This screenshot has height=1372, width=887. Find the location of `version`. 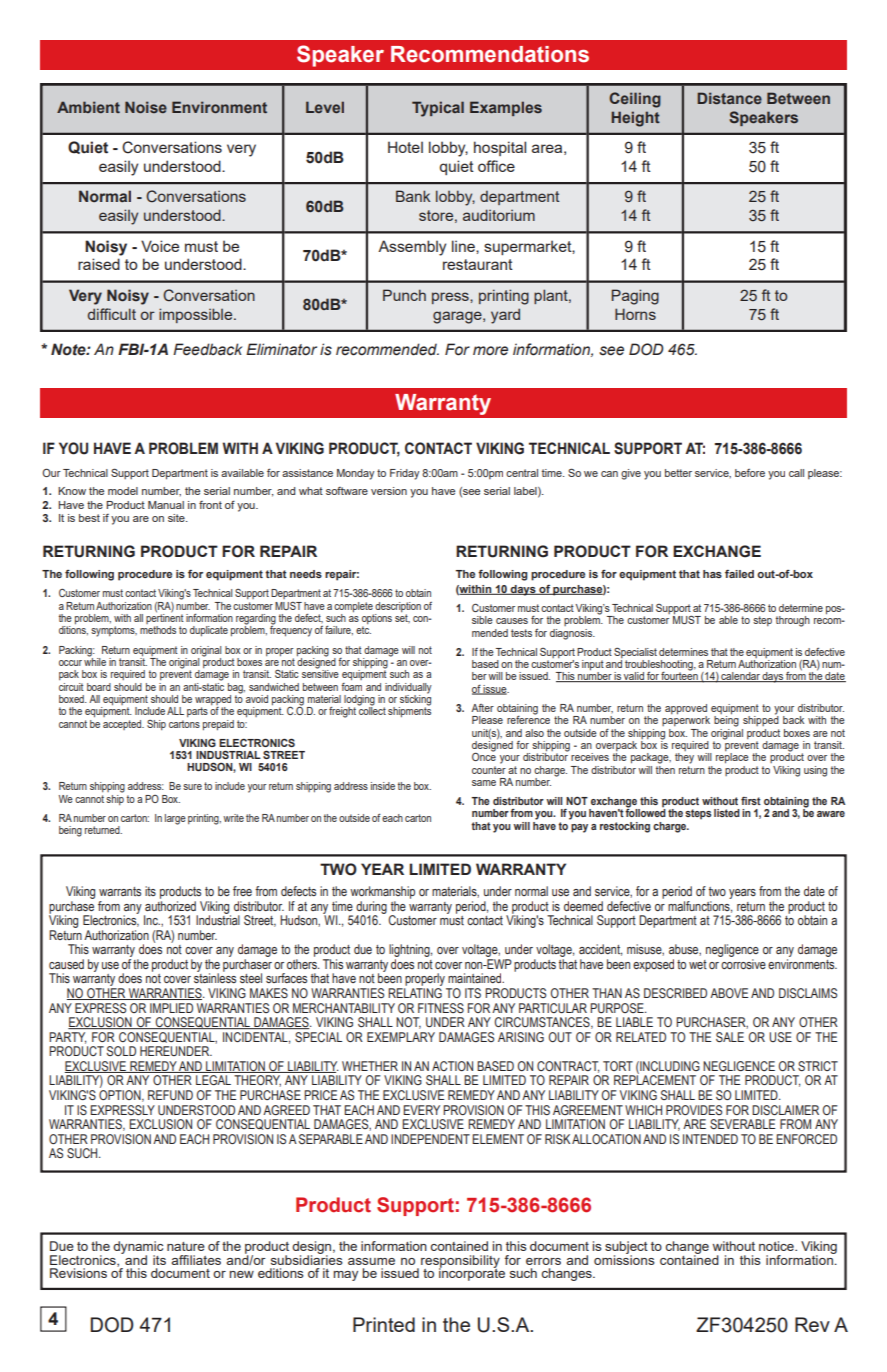

version is located at coordinates (389, 491).
